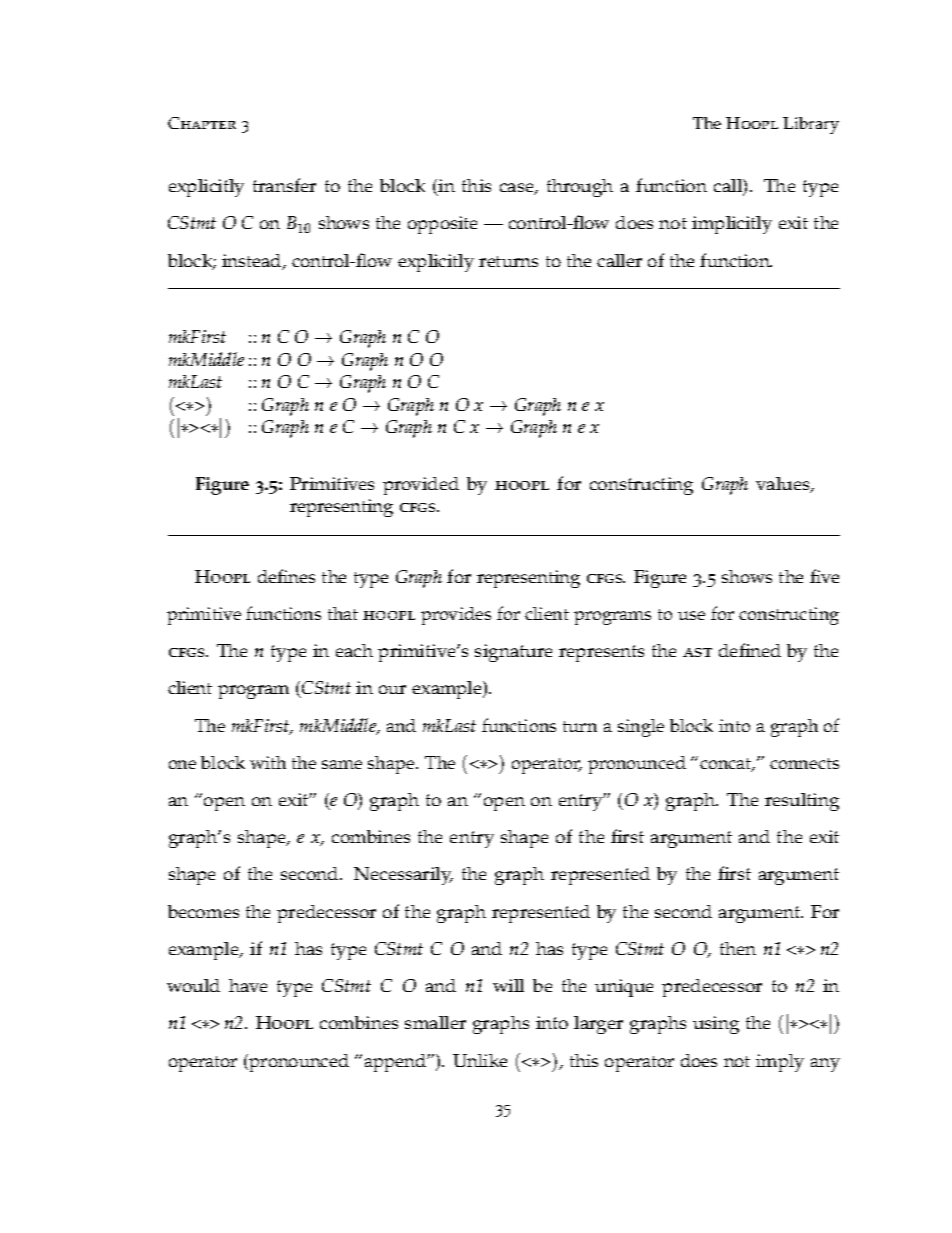 Image resolution: width=952 pixels, height=1233 pixels. What do you see at coordinates (804, 763) in the image?
I see `connects` at bounding box center [804, 763].
